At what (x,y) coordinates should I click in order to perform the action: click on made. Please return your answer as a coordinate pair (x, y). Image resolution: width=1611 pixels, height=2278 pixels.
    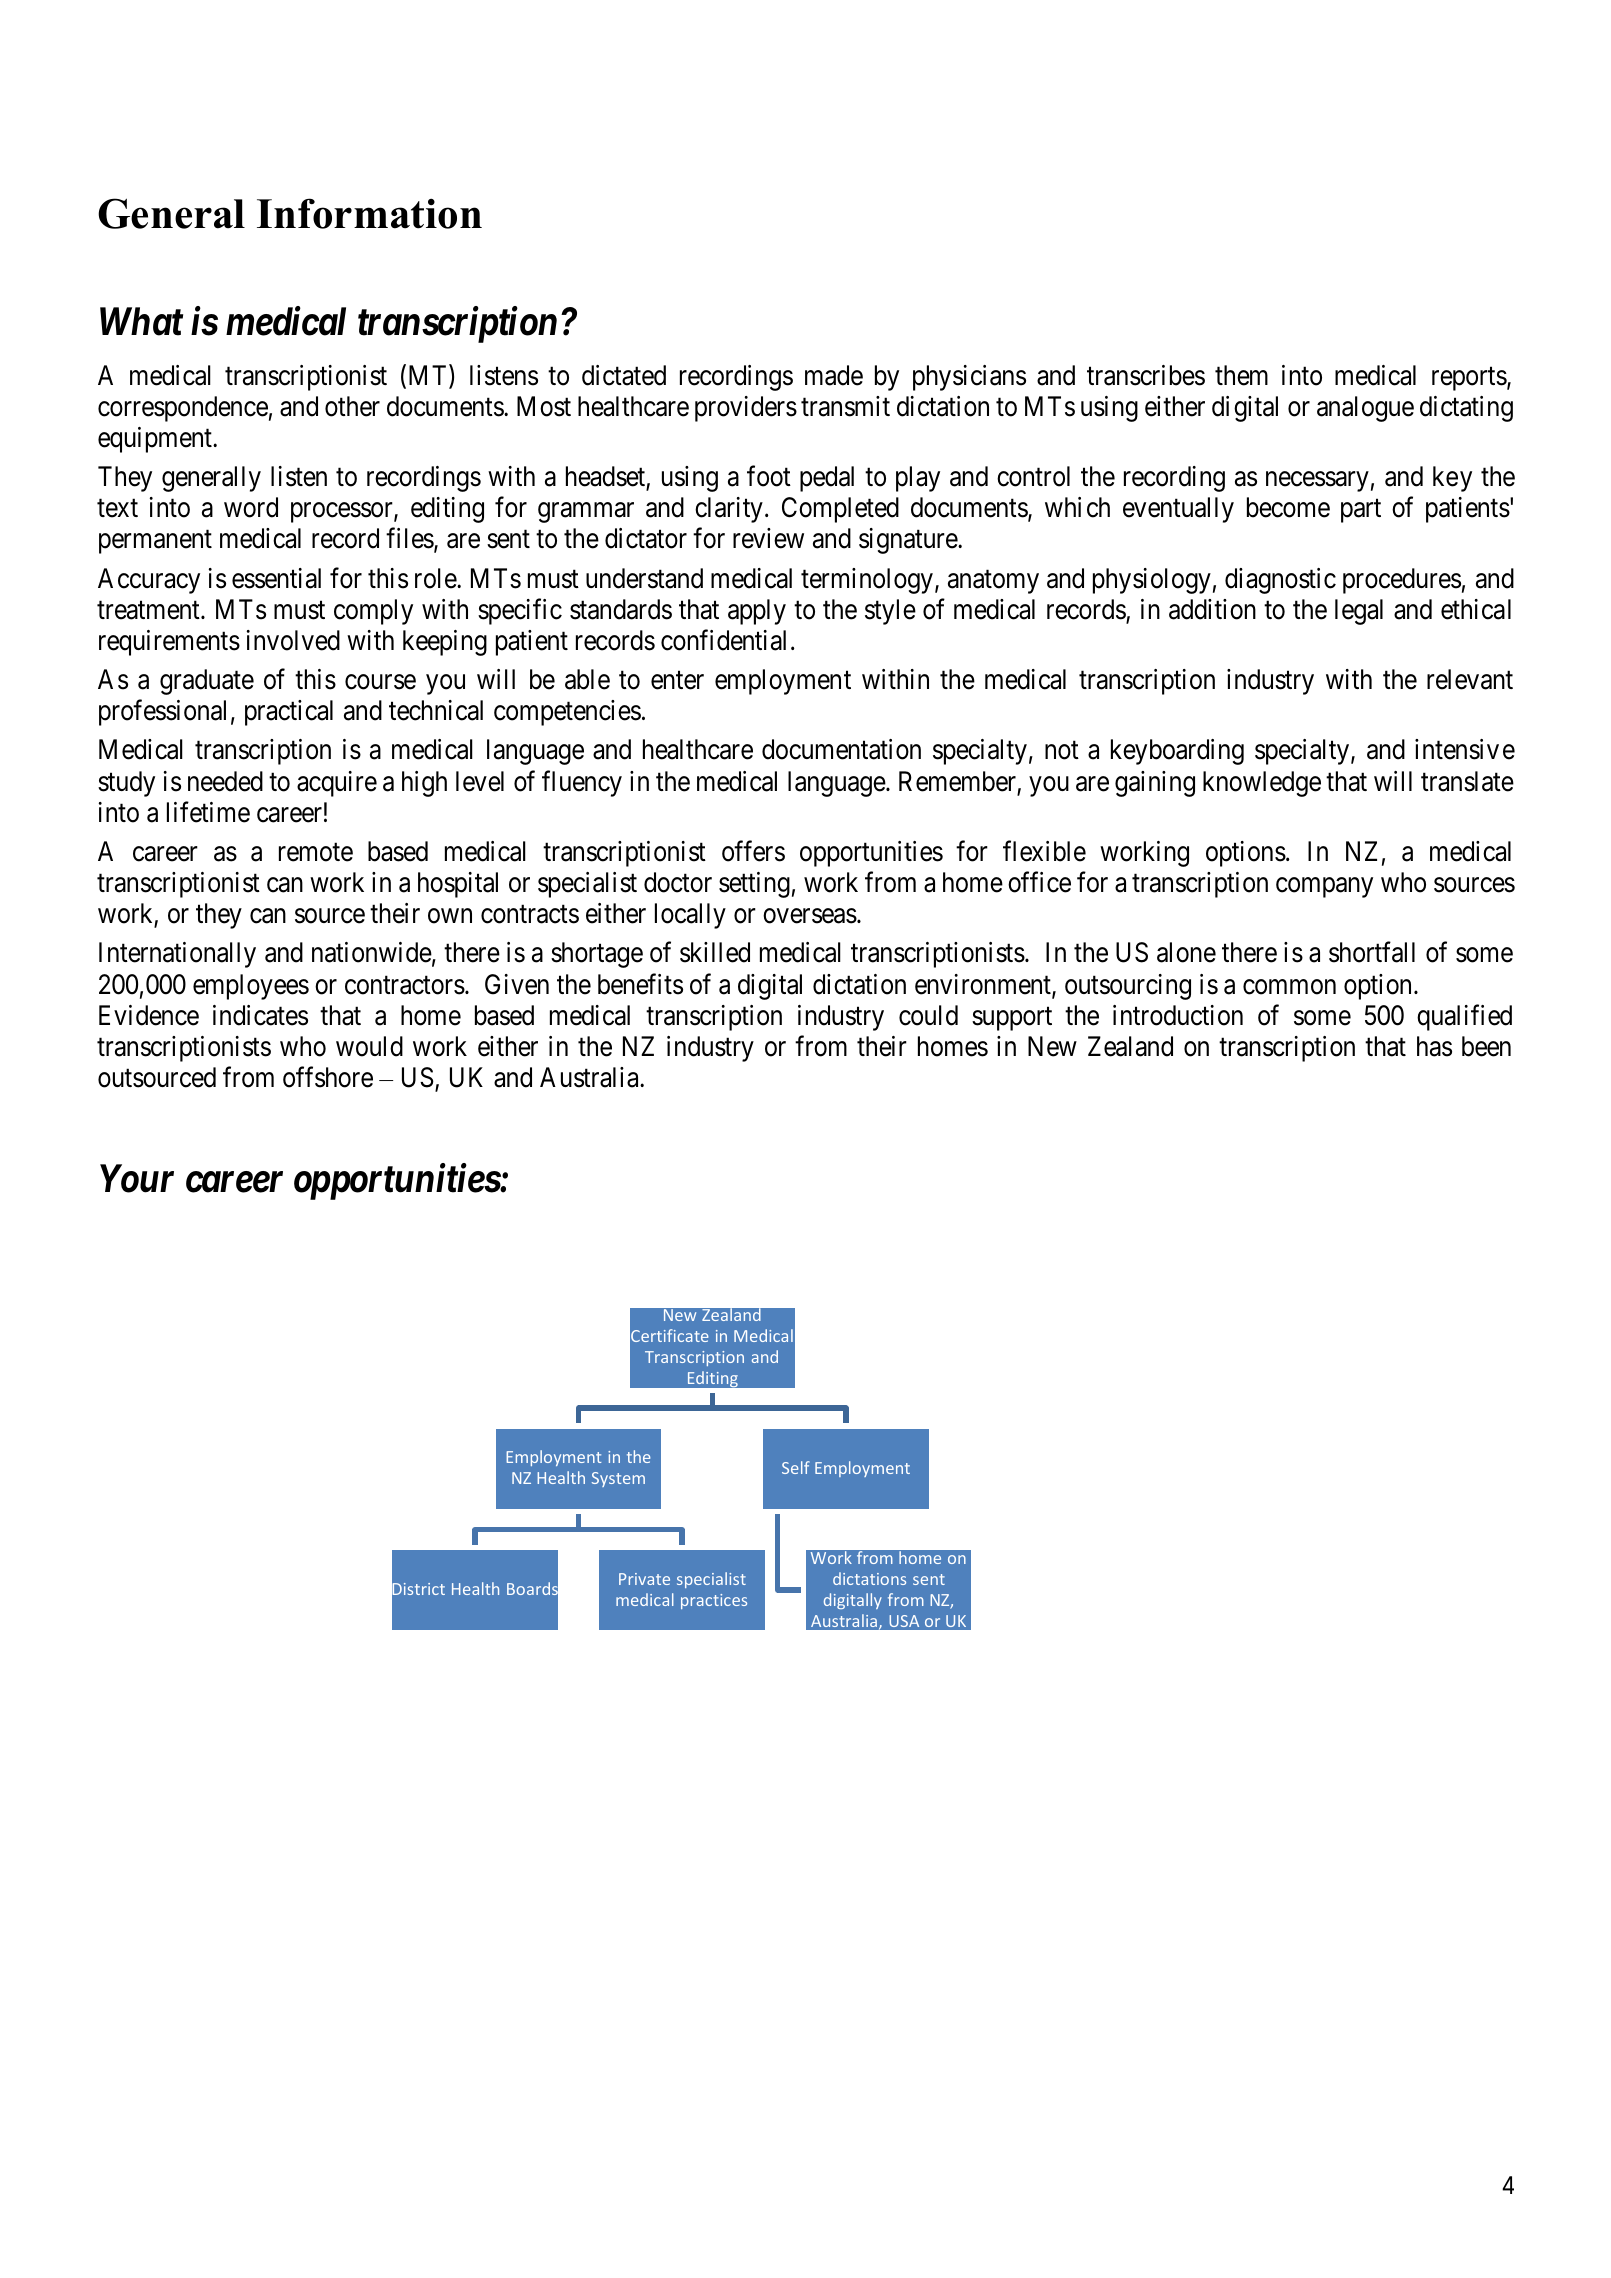
    Looking at the image, I should click on (834, 375).
